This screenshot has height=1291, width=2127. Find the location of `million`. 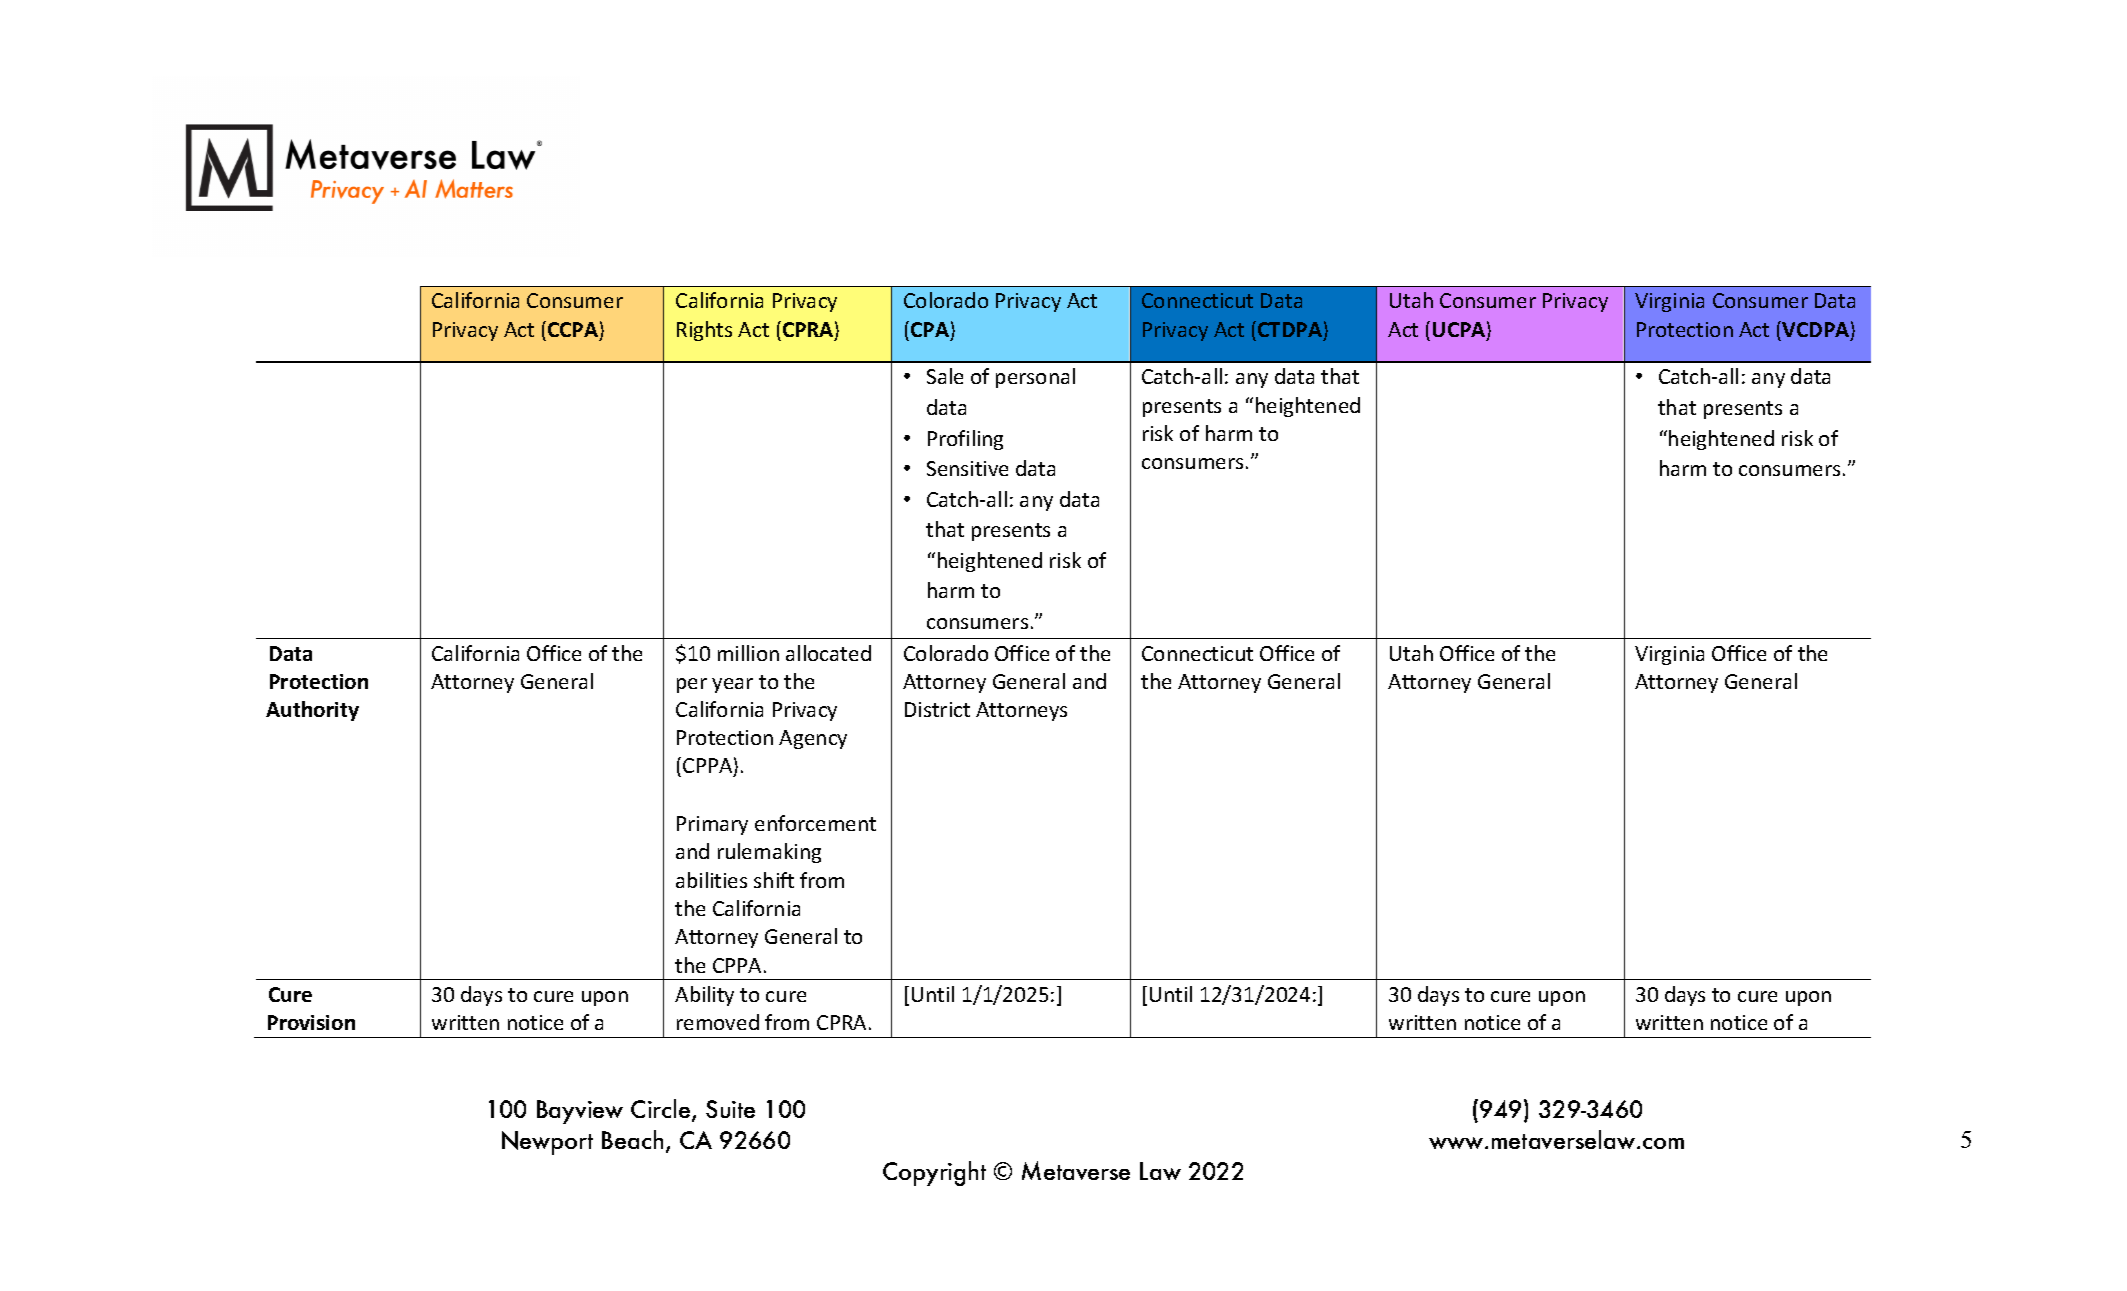

million is located at coordinates (748, 653).
